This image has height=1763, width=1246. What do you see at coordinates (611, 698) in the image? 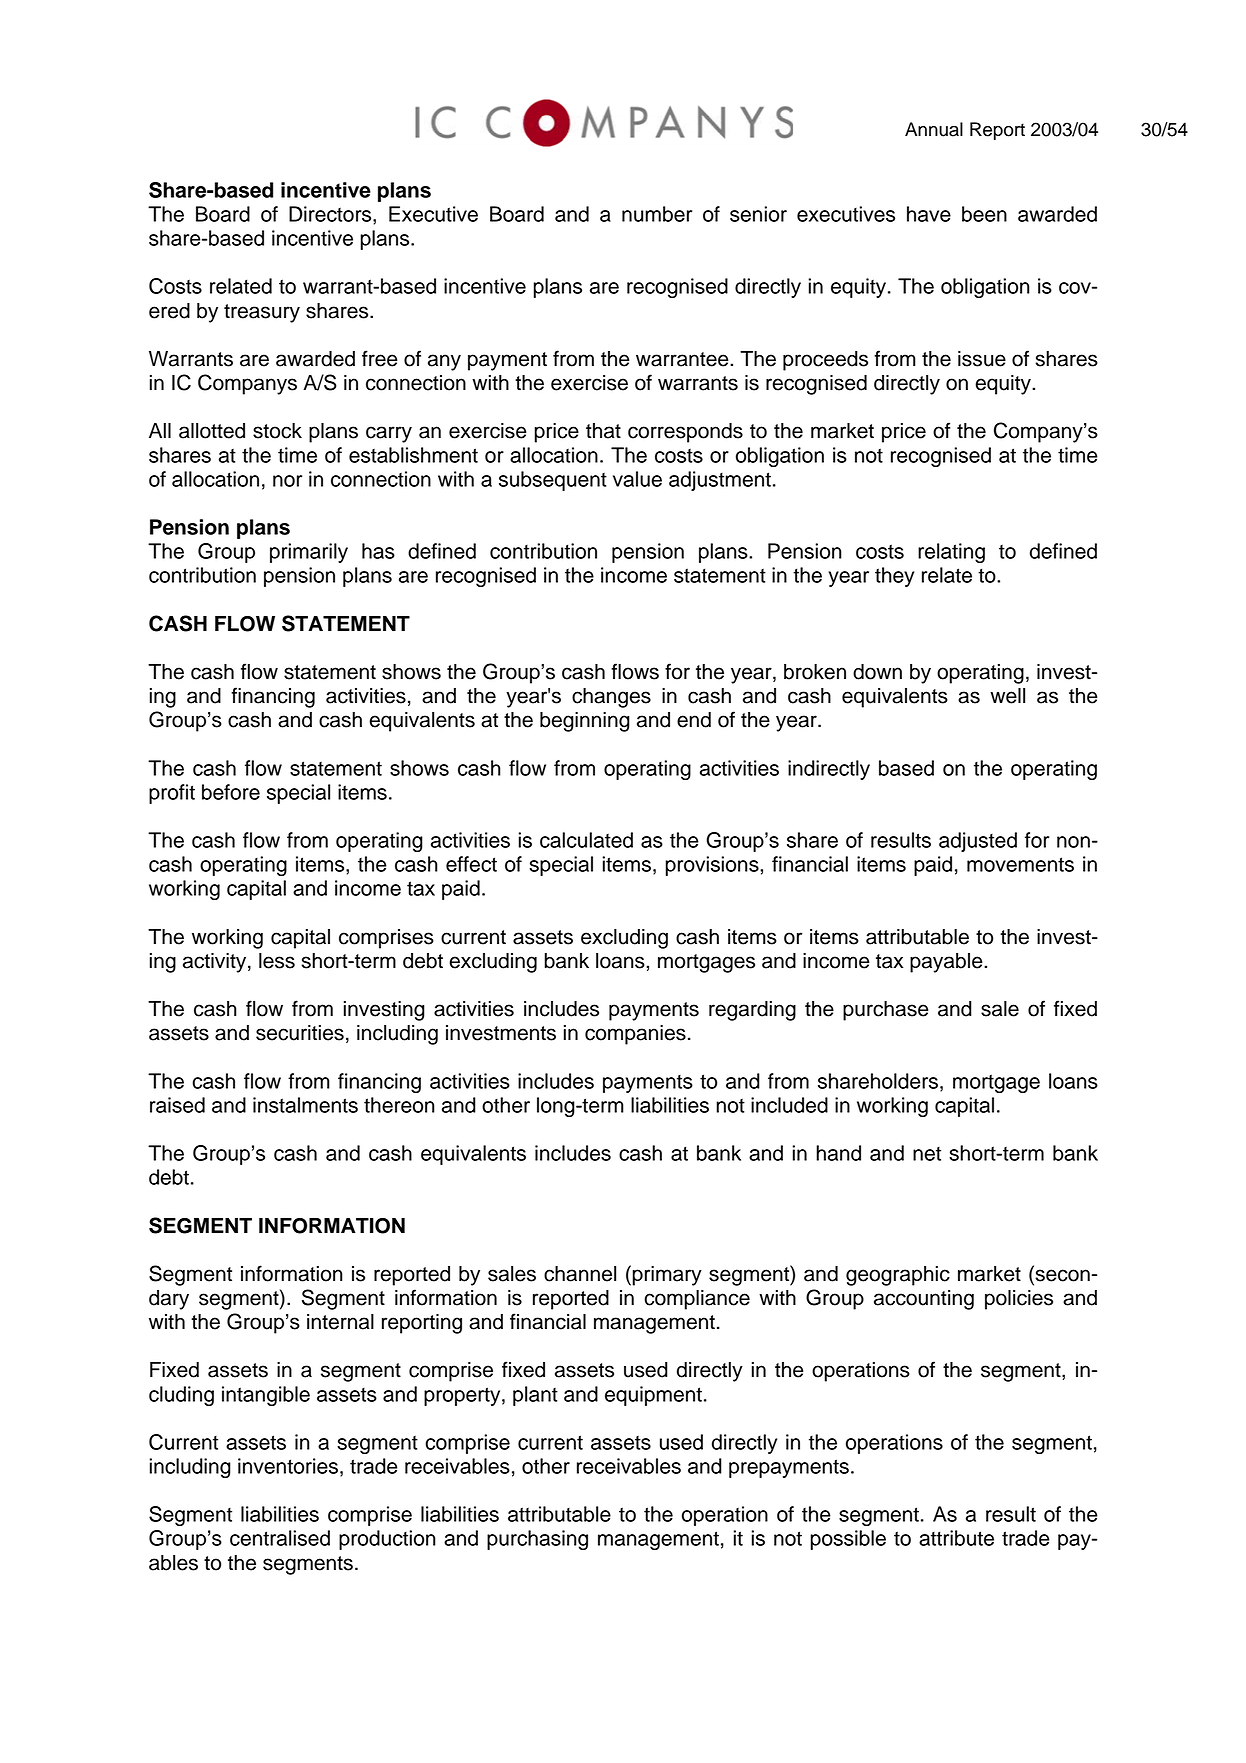
I see `changes` at bounding box center [611, 698].
